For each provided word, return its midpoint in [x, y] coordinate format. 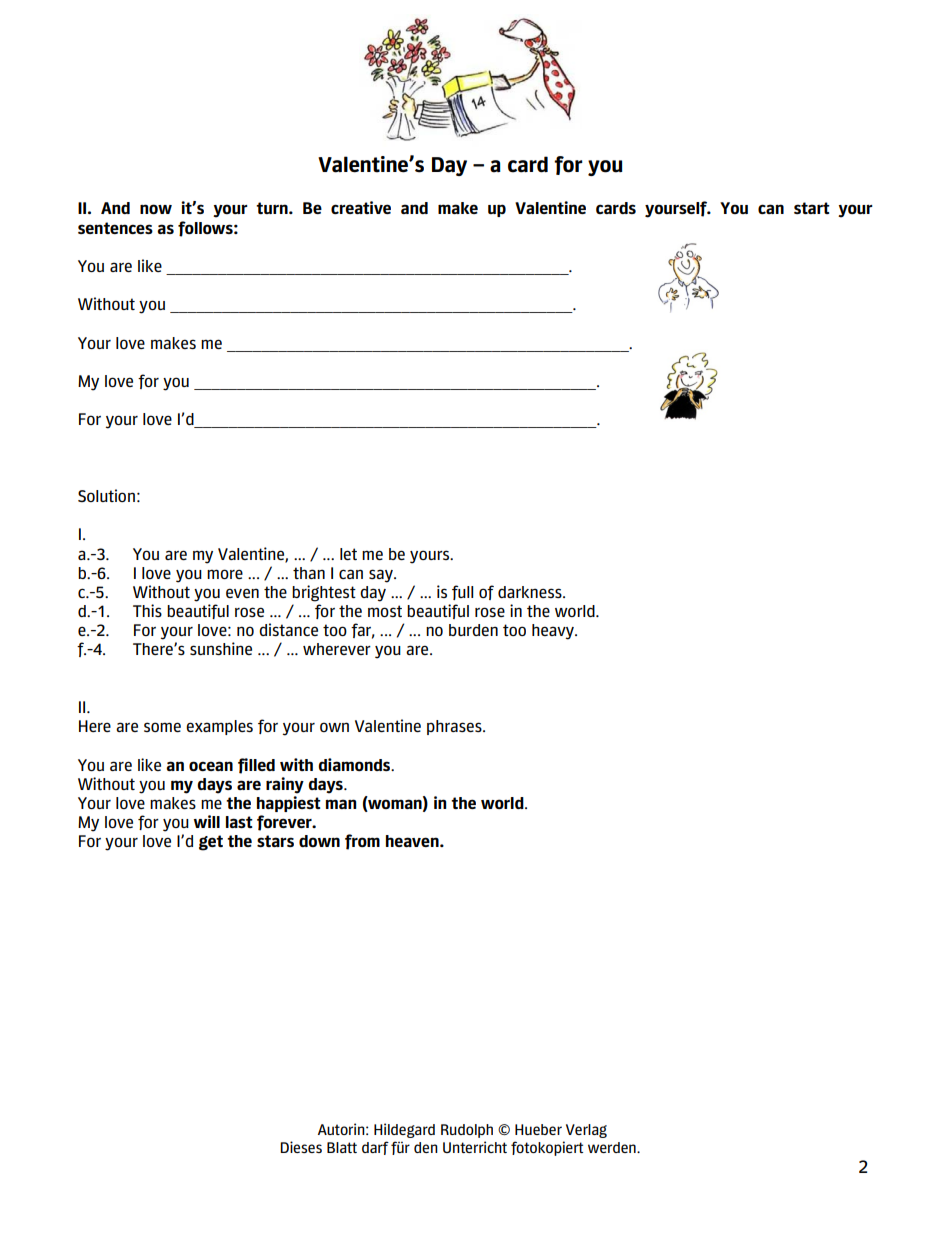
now [156, 209]
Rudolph [467, 1131]
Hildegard [404, 1130]
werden [613, 1147]
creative [361, 207]
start [812, 208]
